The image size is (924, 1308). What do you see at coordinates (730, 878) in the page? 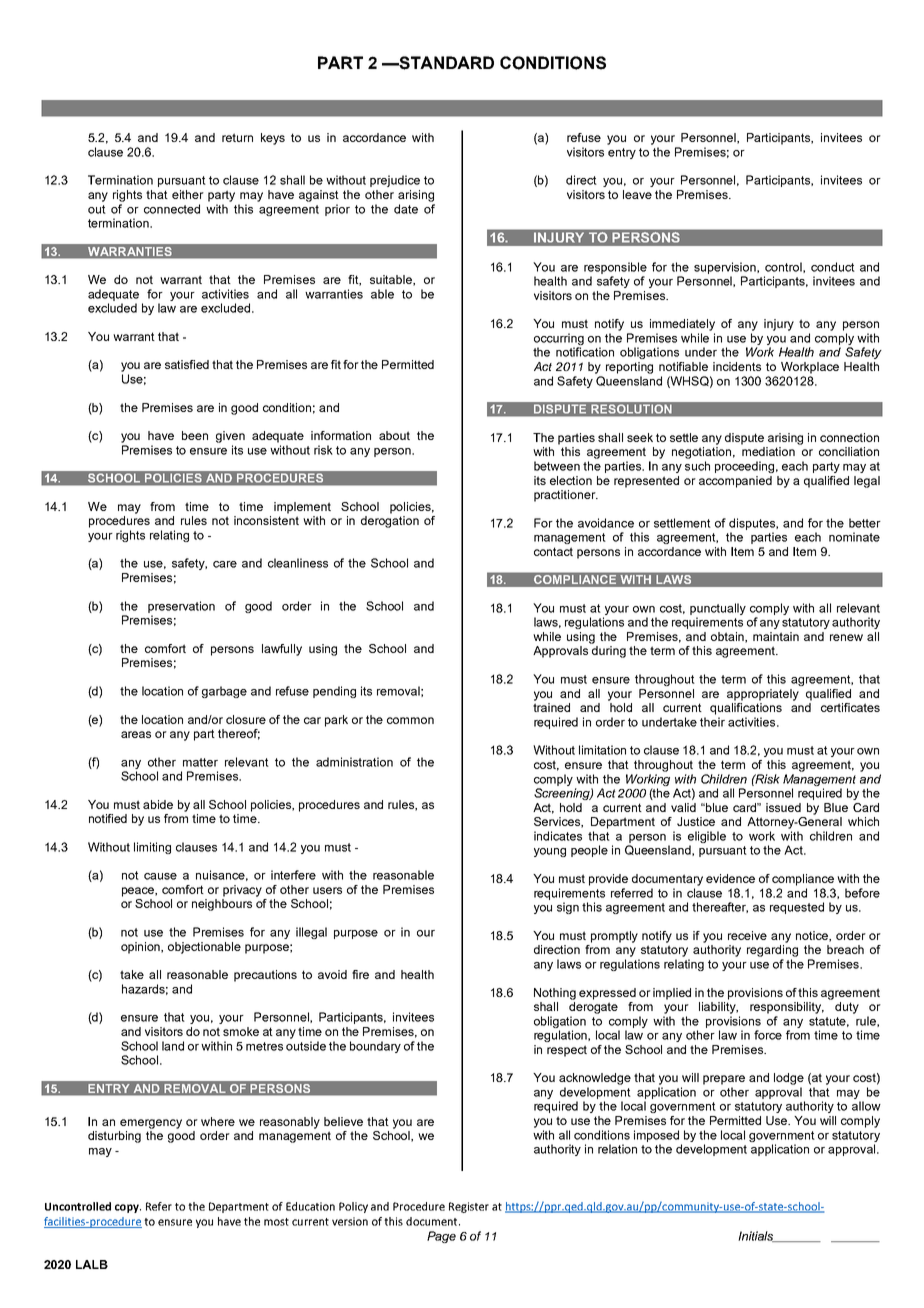
I see `evidence` at bounding box center [730, 878].
